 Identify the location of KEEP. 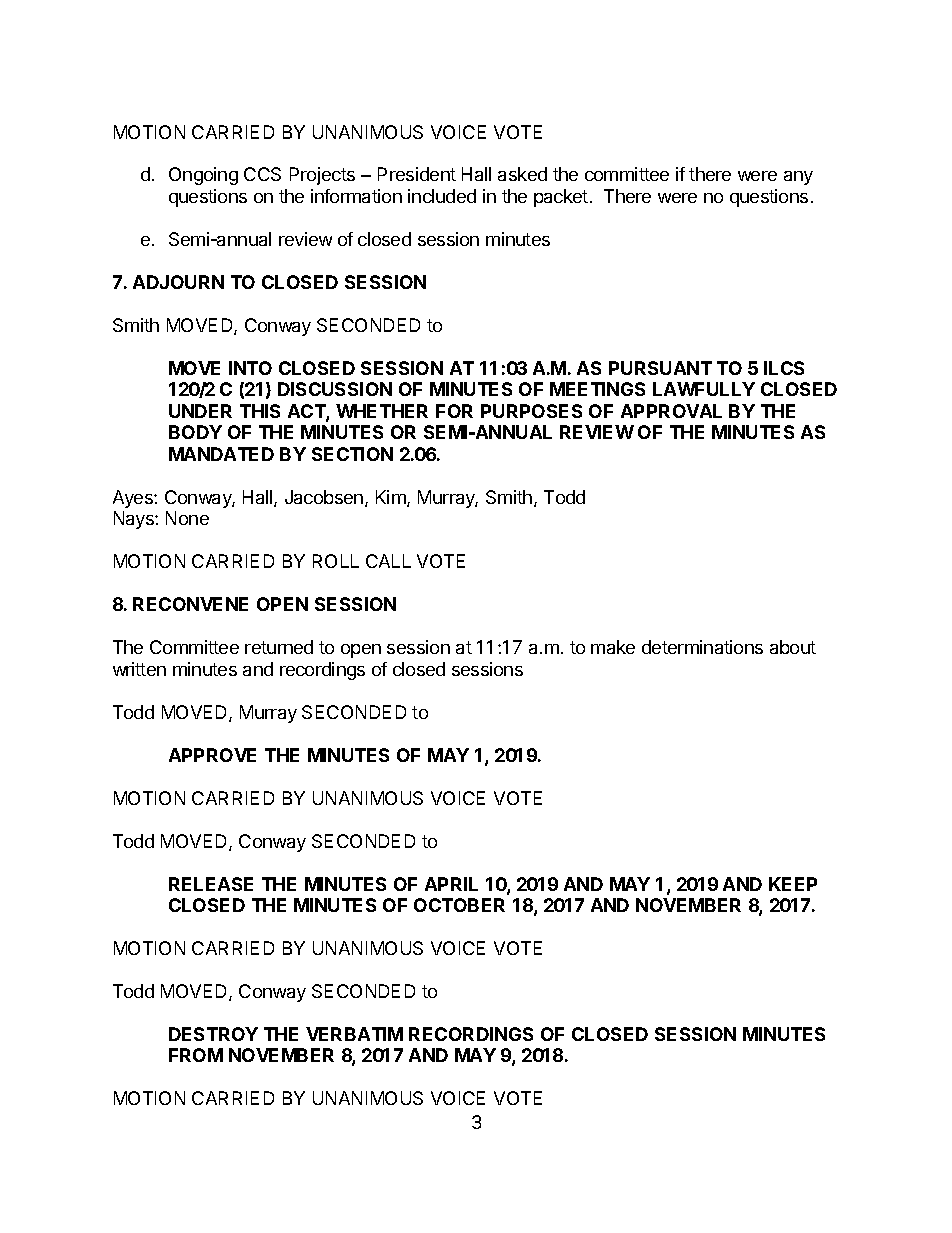
(793, 884).
